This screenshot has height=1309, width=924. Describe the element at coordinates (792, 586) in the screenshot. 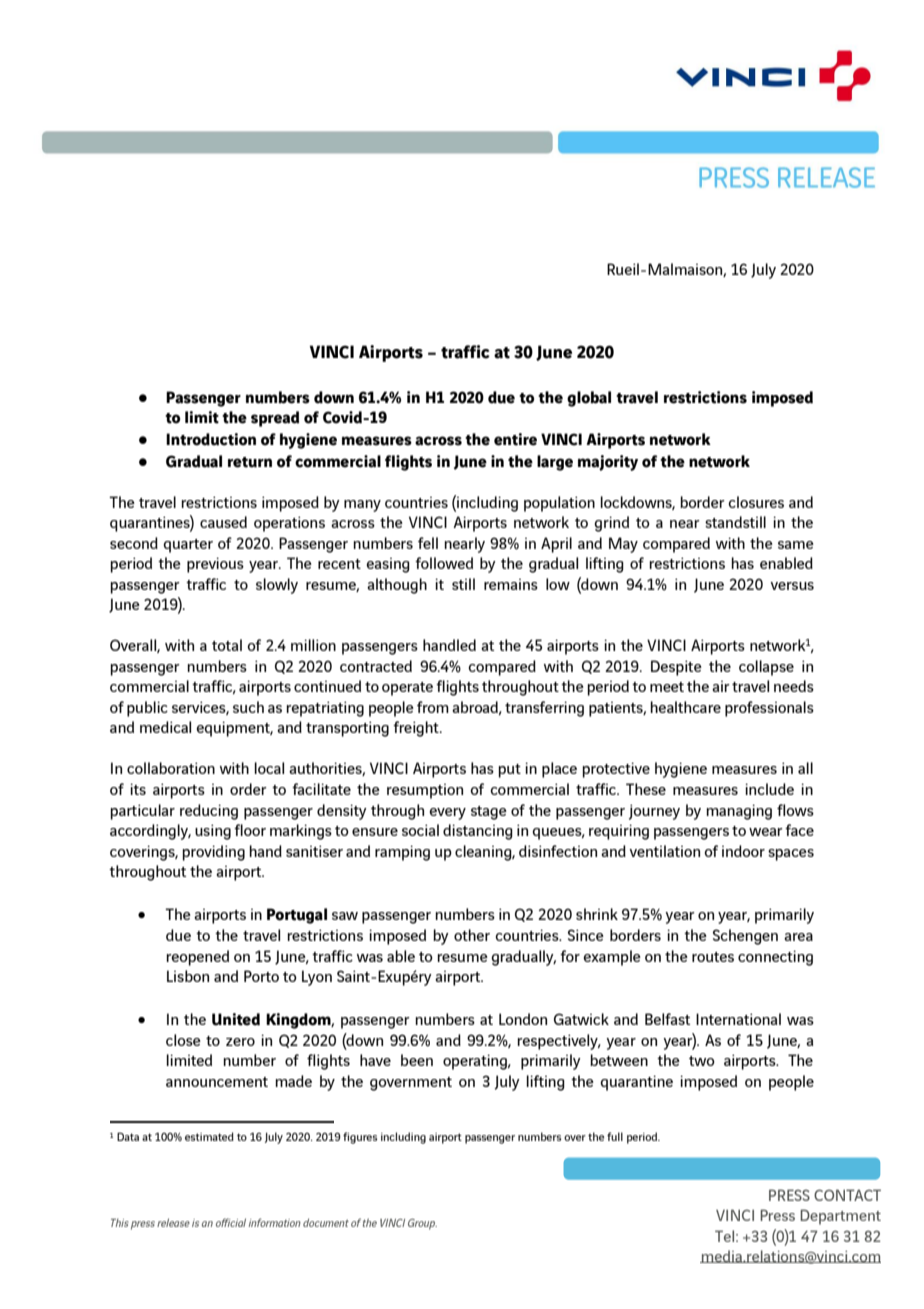

I see `versus` at that location.
